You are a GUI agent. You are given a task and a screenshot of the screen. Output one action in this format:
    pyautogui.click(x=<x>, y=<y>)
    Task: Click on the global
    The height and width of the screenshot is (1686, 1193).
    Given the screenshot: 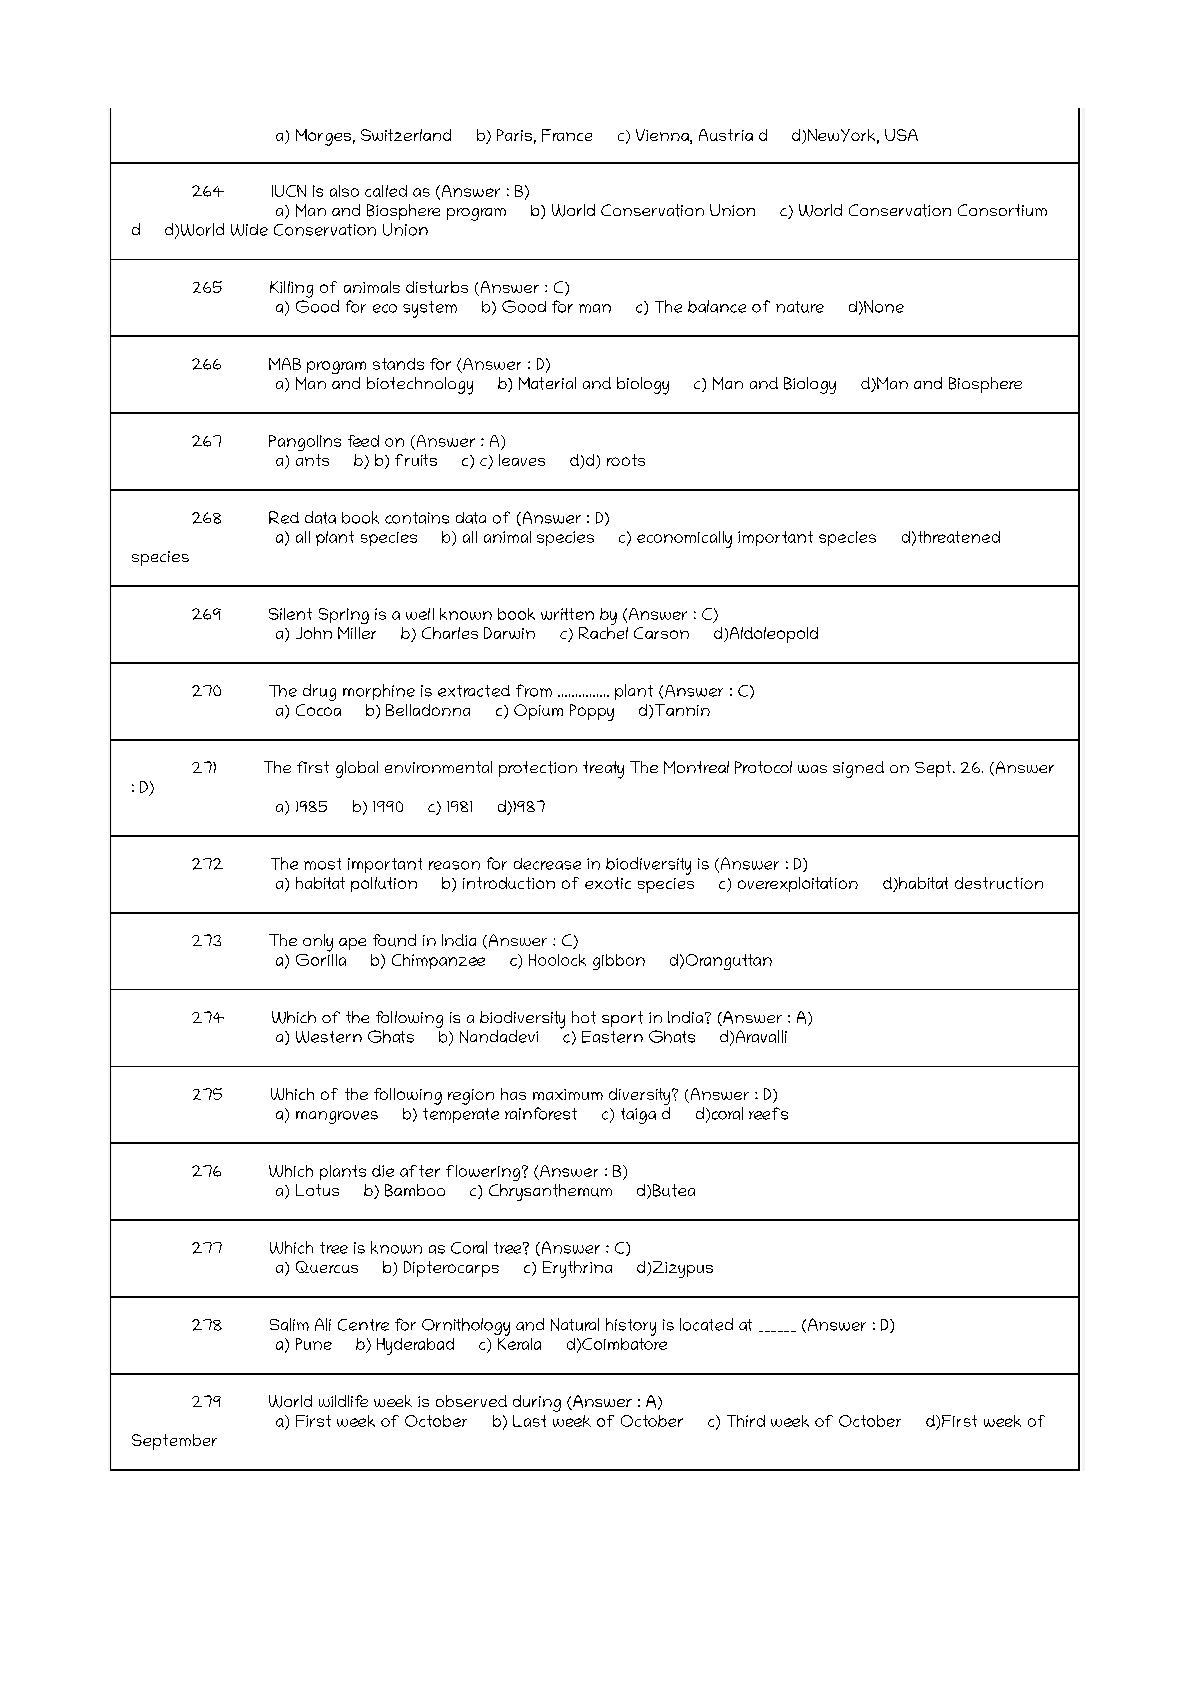 What is the action you would take?
    pyautogui.click(x=357, y=769)
